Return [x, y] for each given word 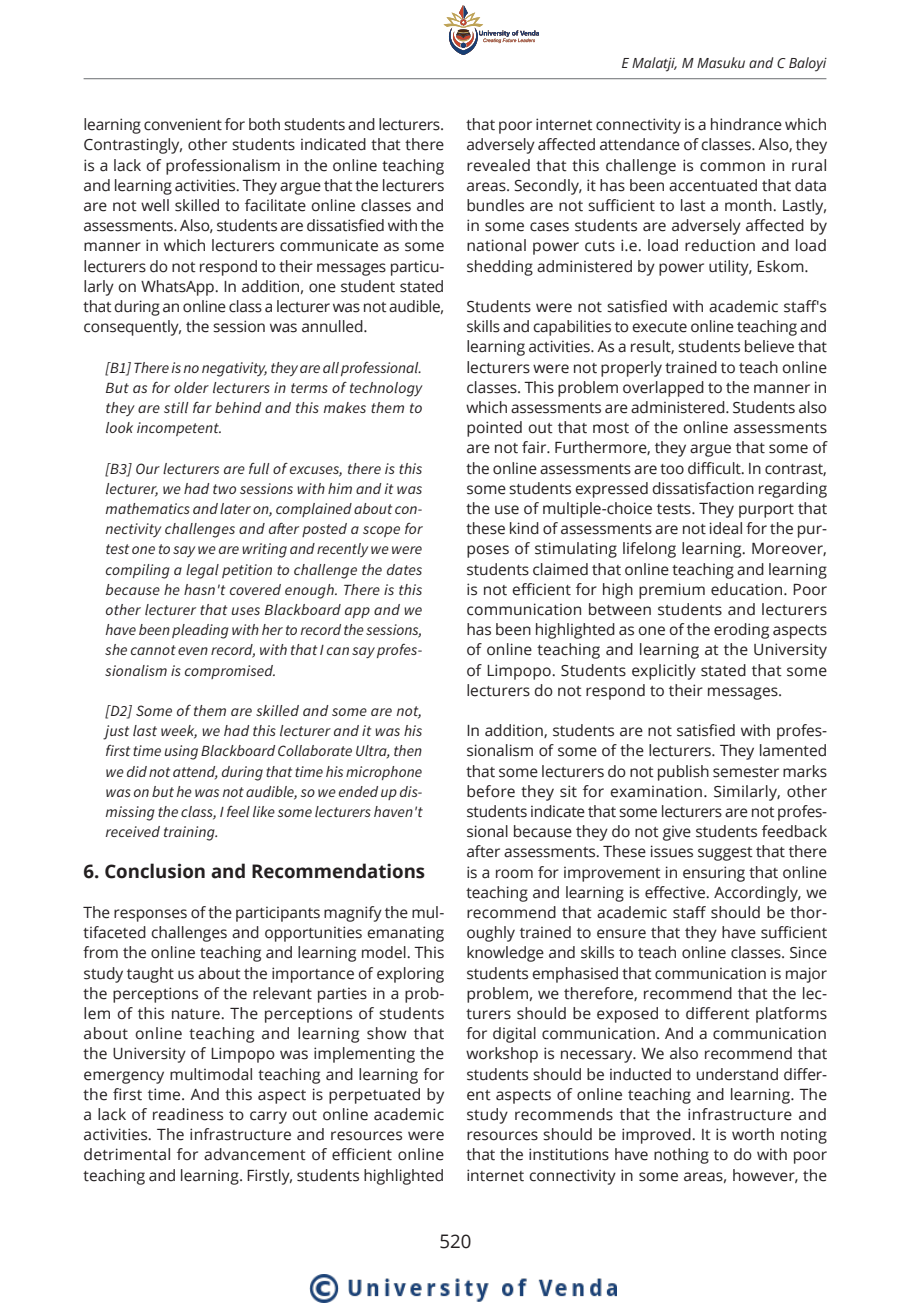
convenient [183, 124]
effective [676, 892]
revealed [498, 165]
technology [386, 389]
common [732, 167]
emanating [405, 934]
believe [769, 346]
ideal [726, 528]
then [408, 750]
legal [202, 571]
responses [150, 915]
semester [746, 772]
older [191, 387]
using [181, 752]
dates [404, 569]
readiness [188, 1114]
